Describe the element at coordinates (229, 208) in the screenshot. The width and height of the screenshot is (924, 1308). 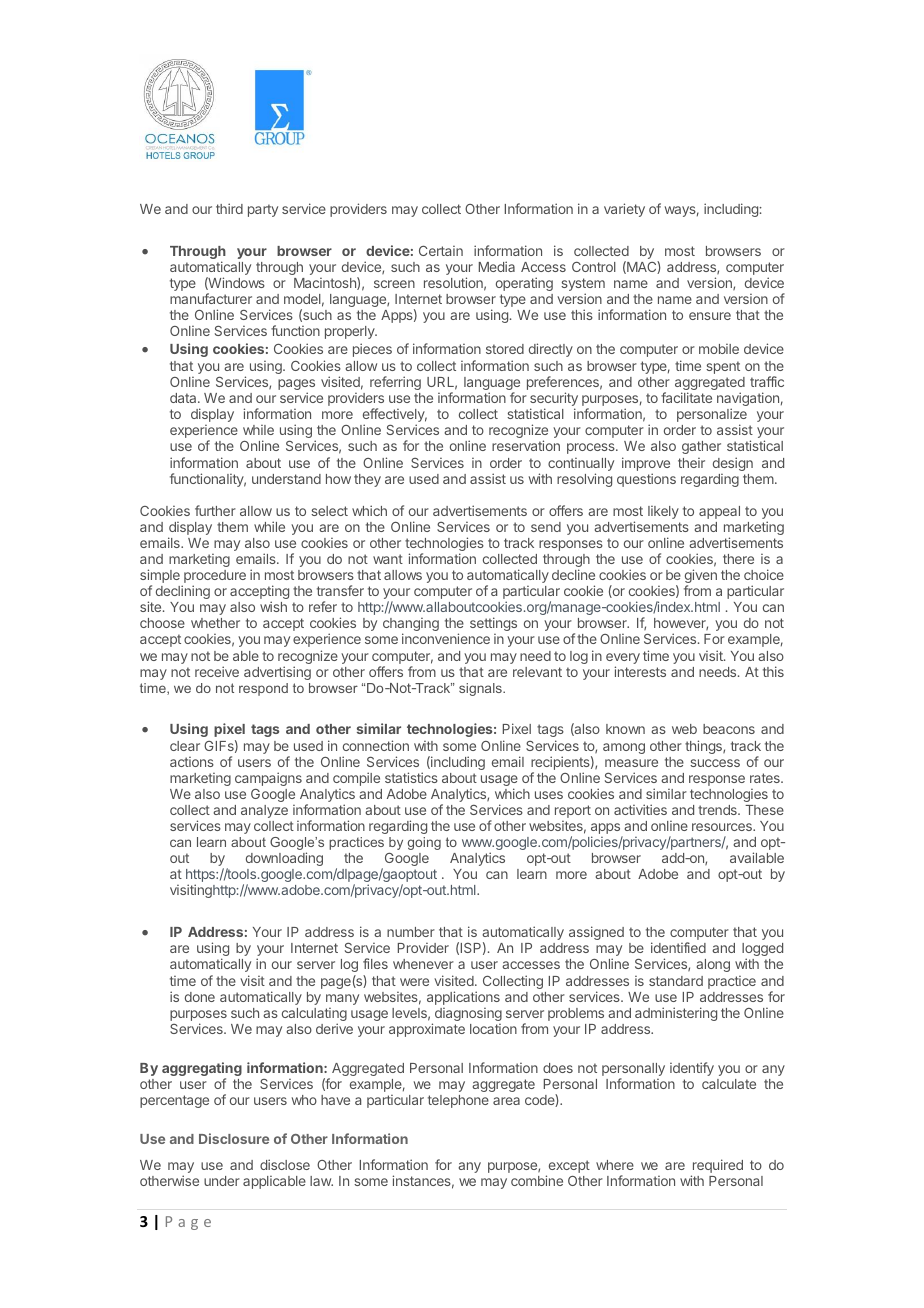
I see `third` at that location.
